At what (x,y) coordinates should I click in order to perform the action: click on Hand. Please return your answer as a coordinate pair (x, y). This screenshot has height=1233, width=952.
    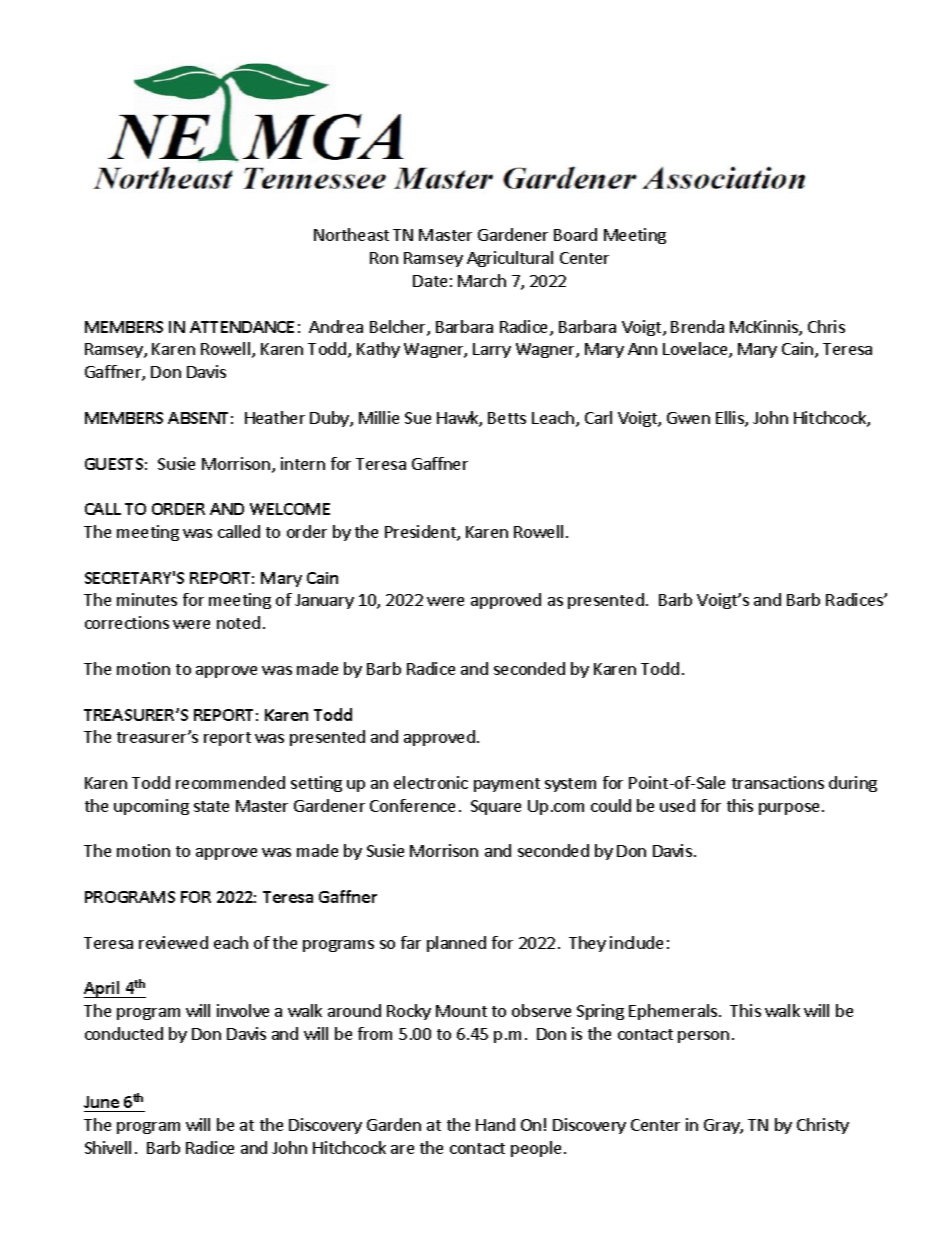
    Looking at the image, I should click on (495, 1124).
